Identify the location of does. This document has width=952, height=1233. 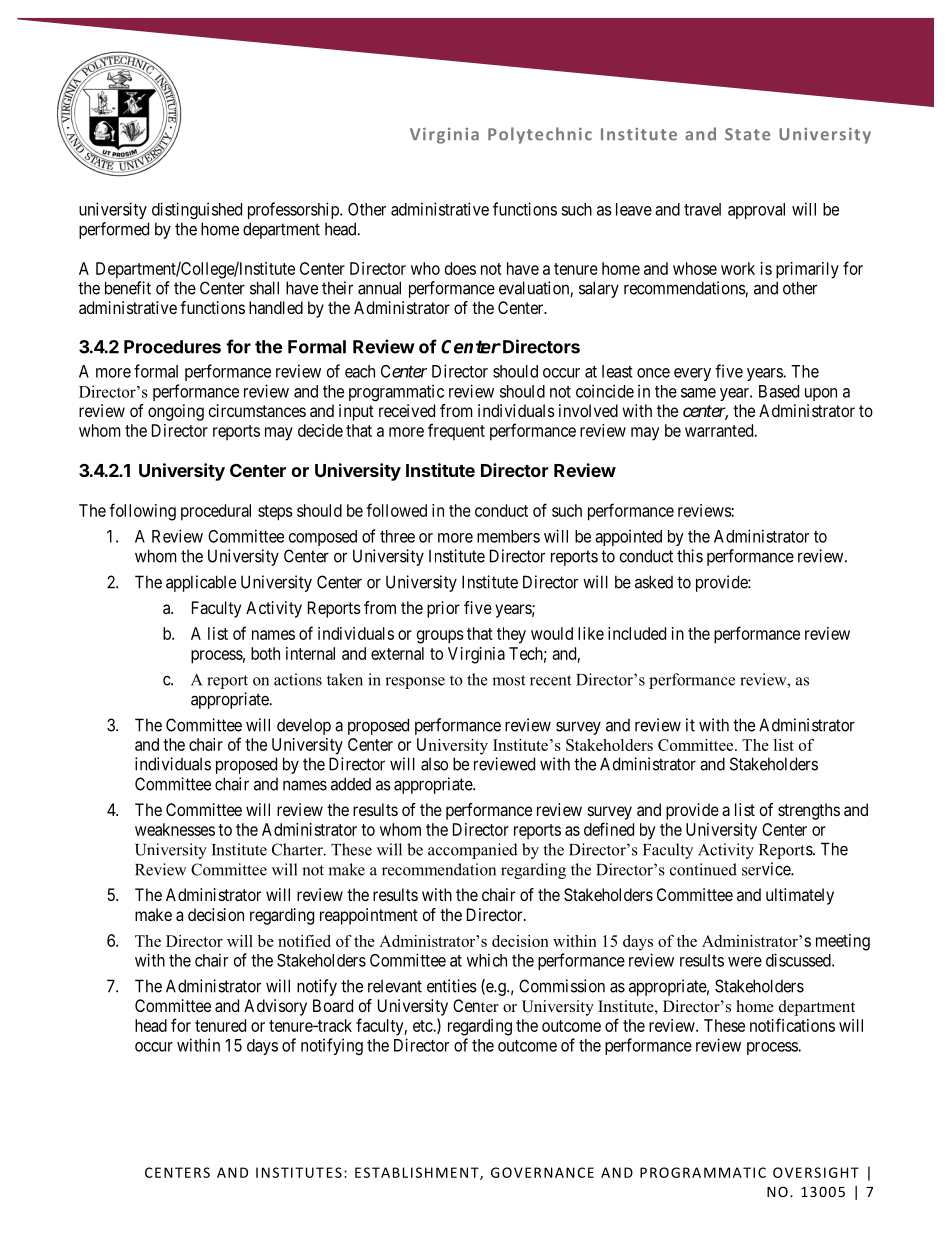
(460, 268).
